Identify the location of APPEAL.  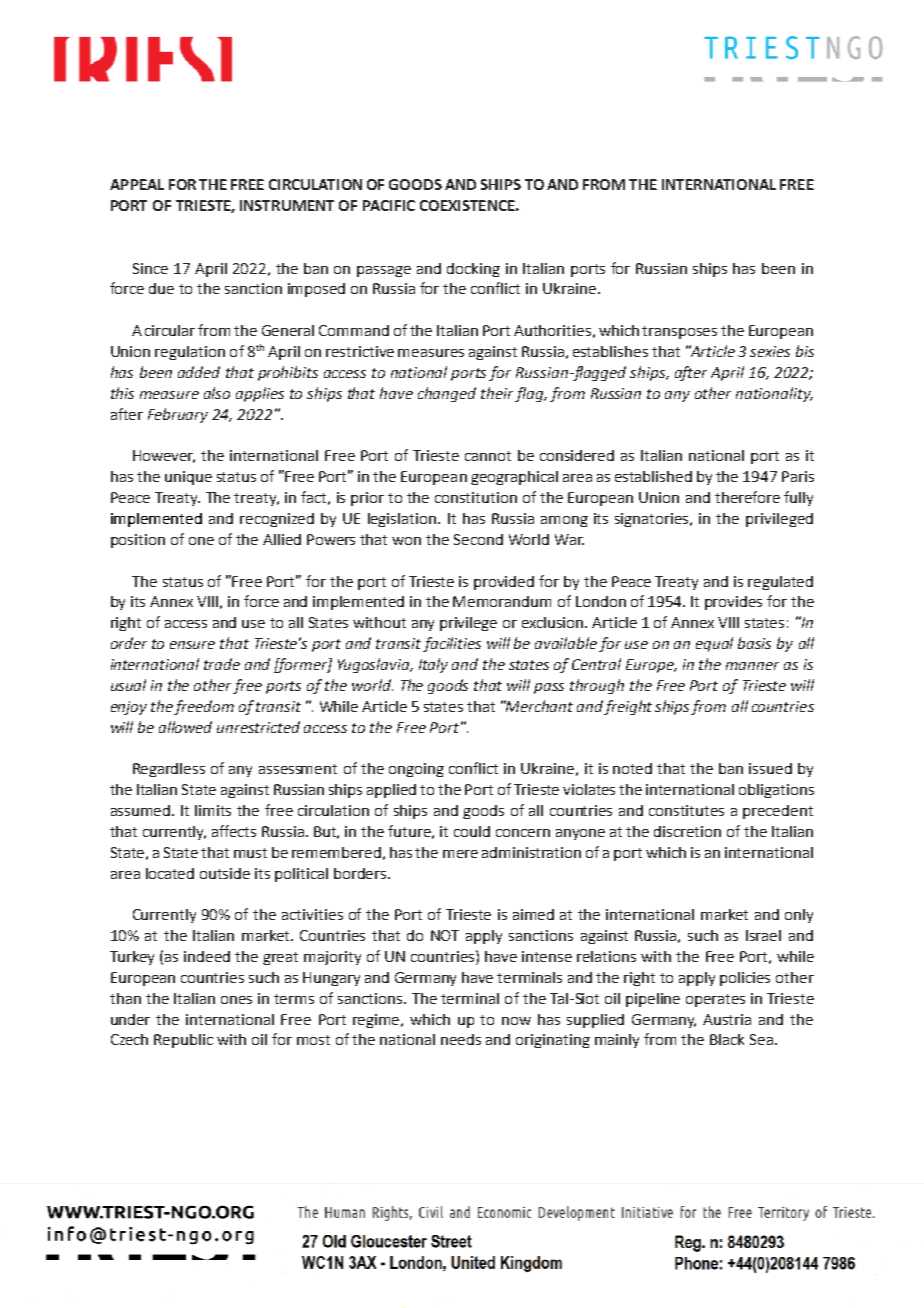
(137, 184).
